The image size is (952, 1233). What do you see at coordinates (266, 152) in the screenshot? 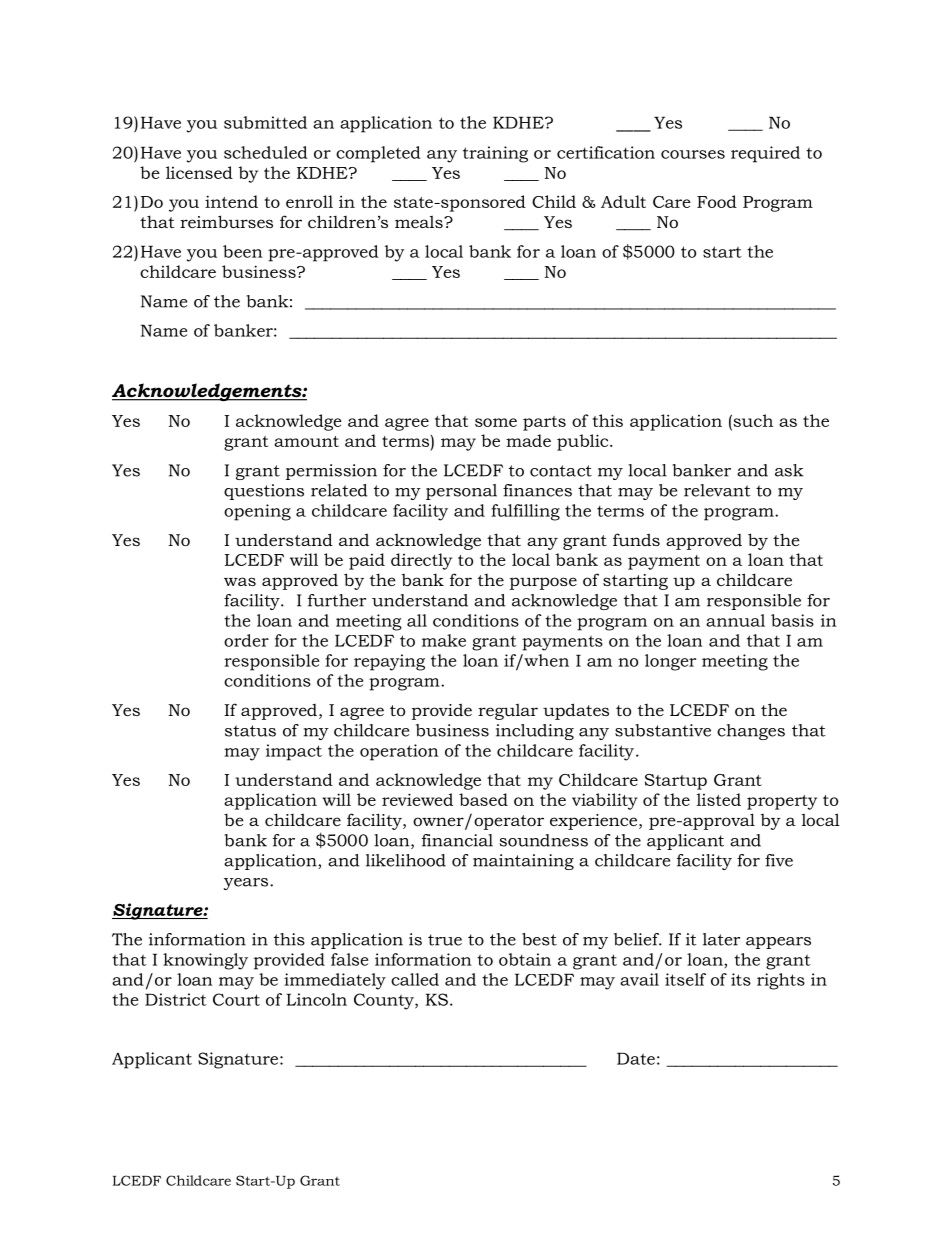
I see `scheduled` at bounding box center [266, 152].
